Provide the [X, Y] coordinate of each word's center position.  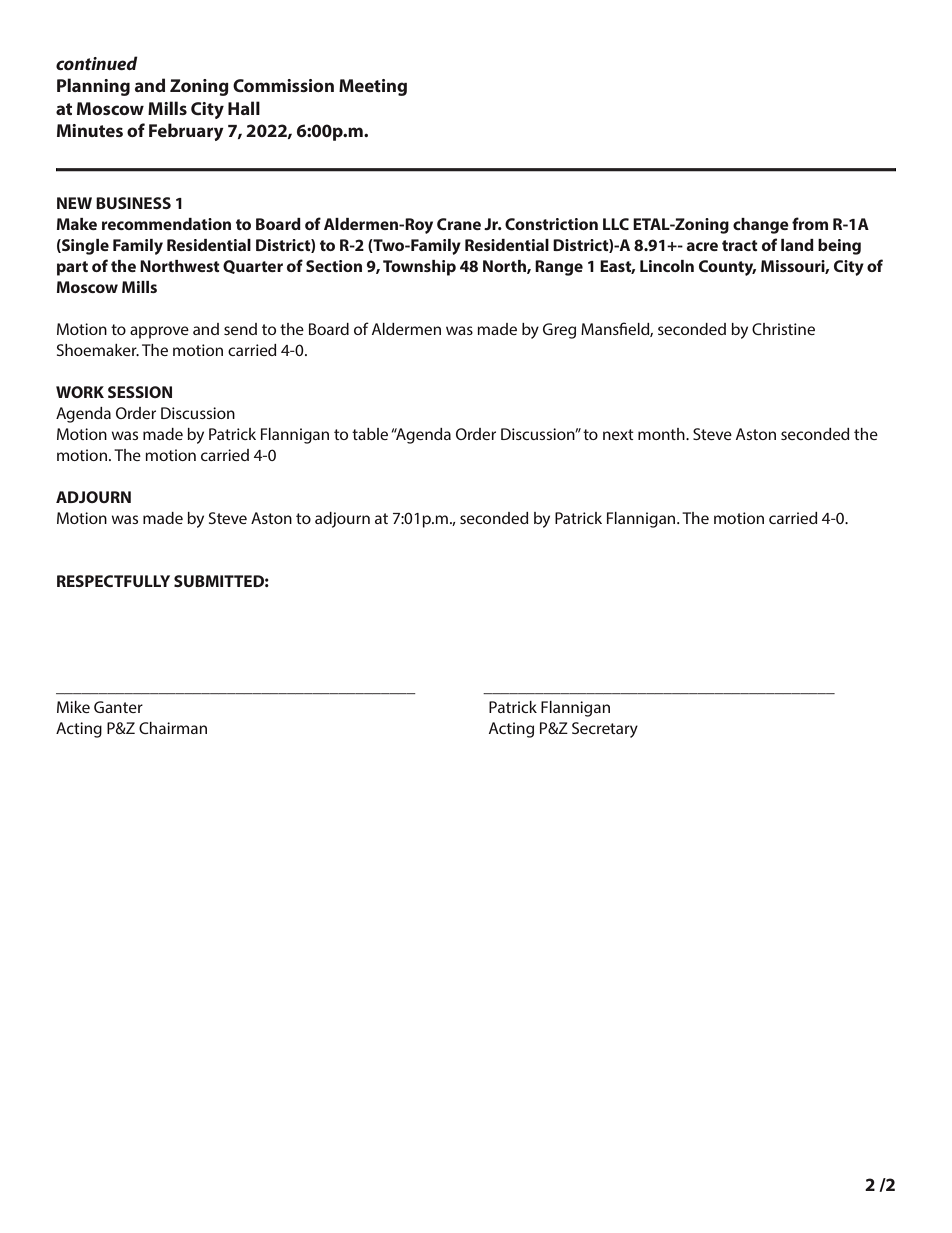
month [662, 434]
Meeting [373, 87]
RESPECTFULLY [113, 581]
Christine [783, 329]
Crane [459, 224]
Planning [93, 87]
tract [740, 245]
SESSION [140, 392]
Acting [511, 730]
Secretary [605, 730]
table [370, 434]
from [810, 223]
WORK [80, 392]
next [618, 434]
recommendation [166, 224]
